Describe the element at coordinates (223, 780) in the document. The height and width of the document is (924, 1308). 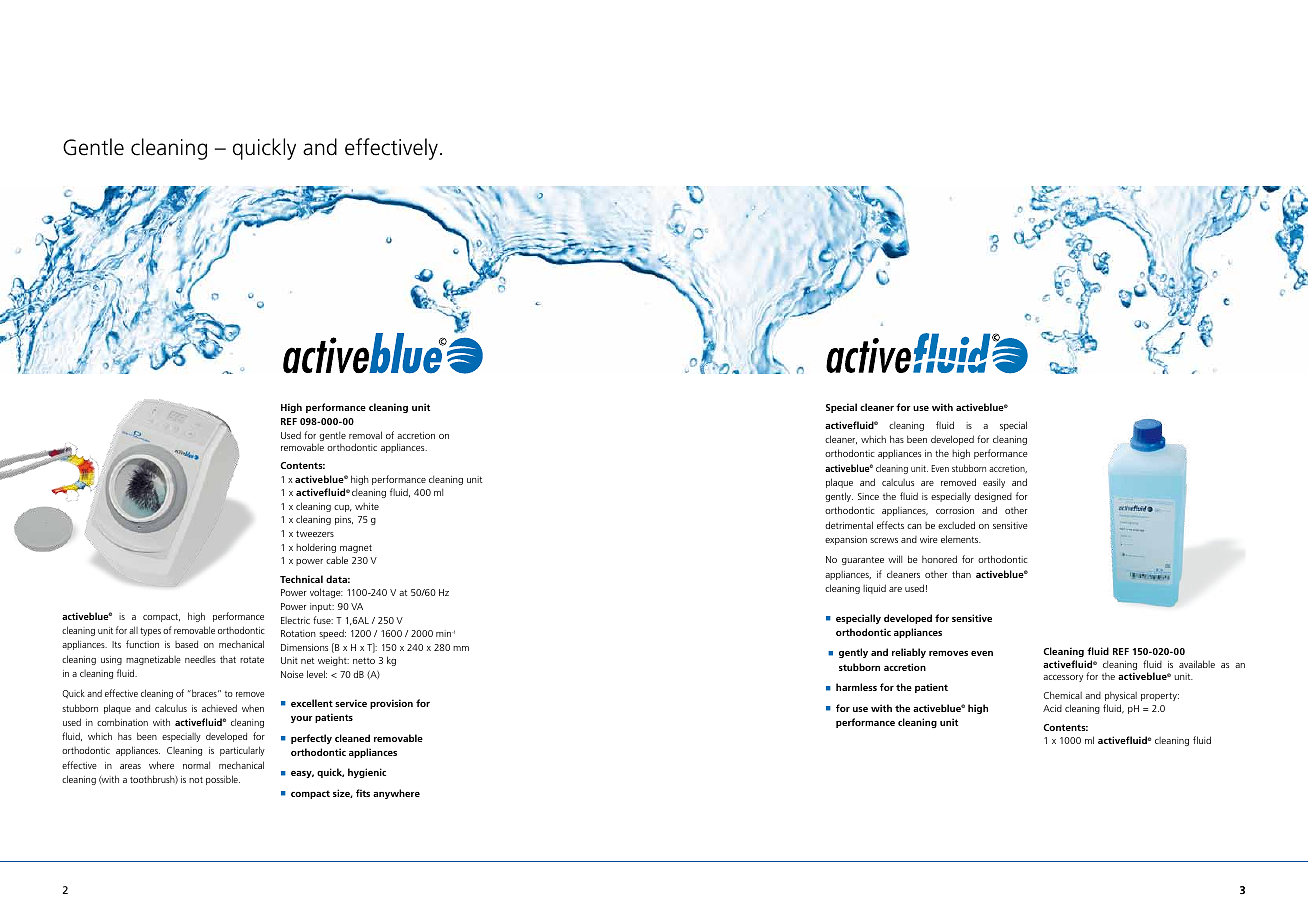
I see `possible` at that location.
